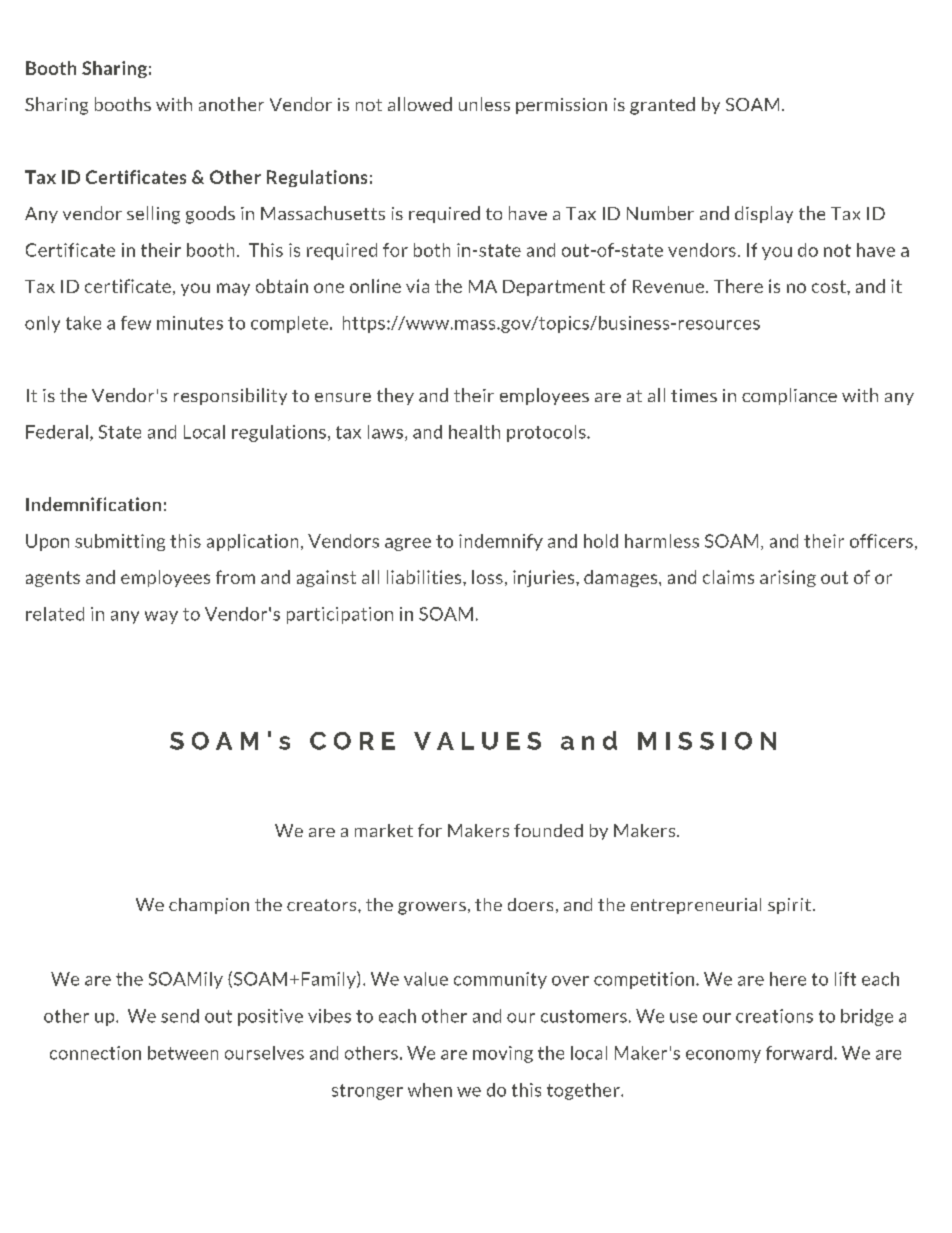 This screenshot has width=952, height=1233. Describe the element at coordinates (153, 215) in the screenshot. I see `selling` at that location.
